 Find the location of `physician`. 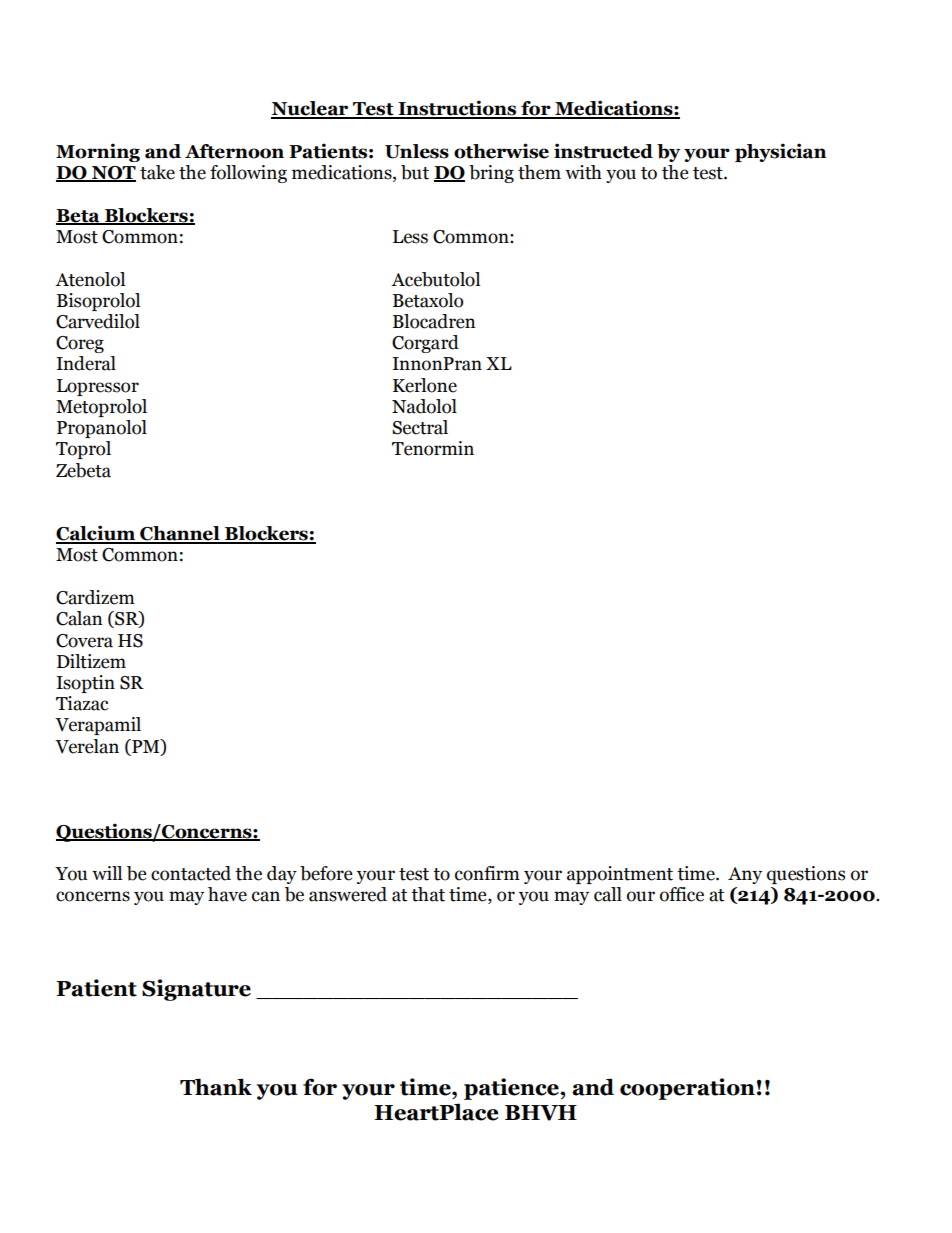

physician is located at coordinates (781, 152).
